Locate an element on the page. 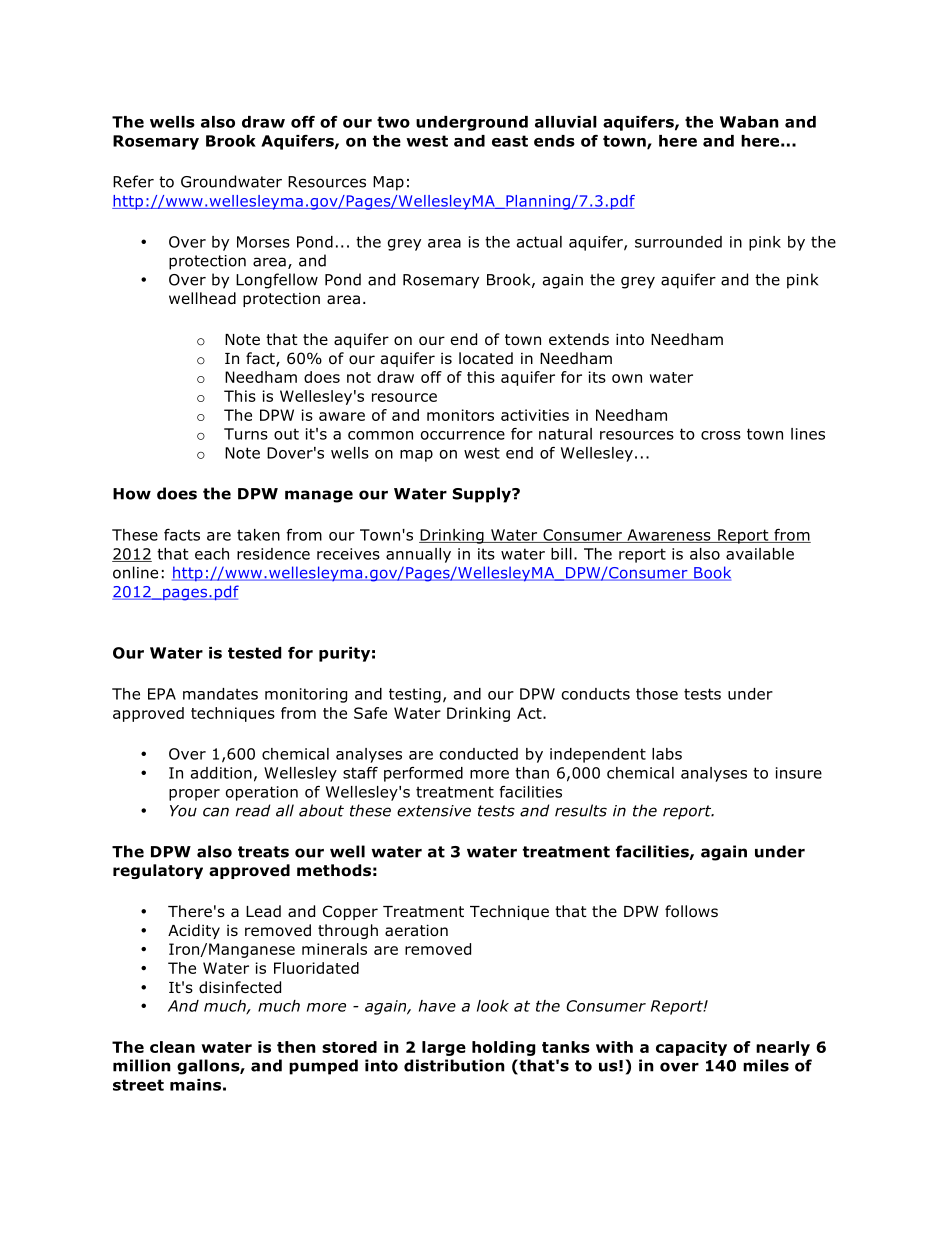 The height and width of the image is (1233, 952). surrounded is located at coordinates (678, 242).
